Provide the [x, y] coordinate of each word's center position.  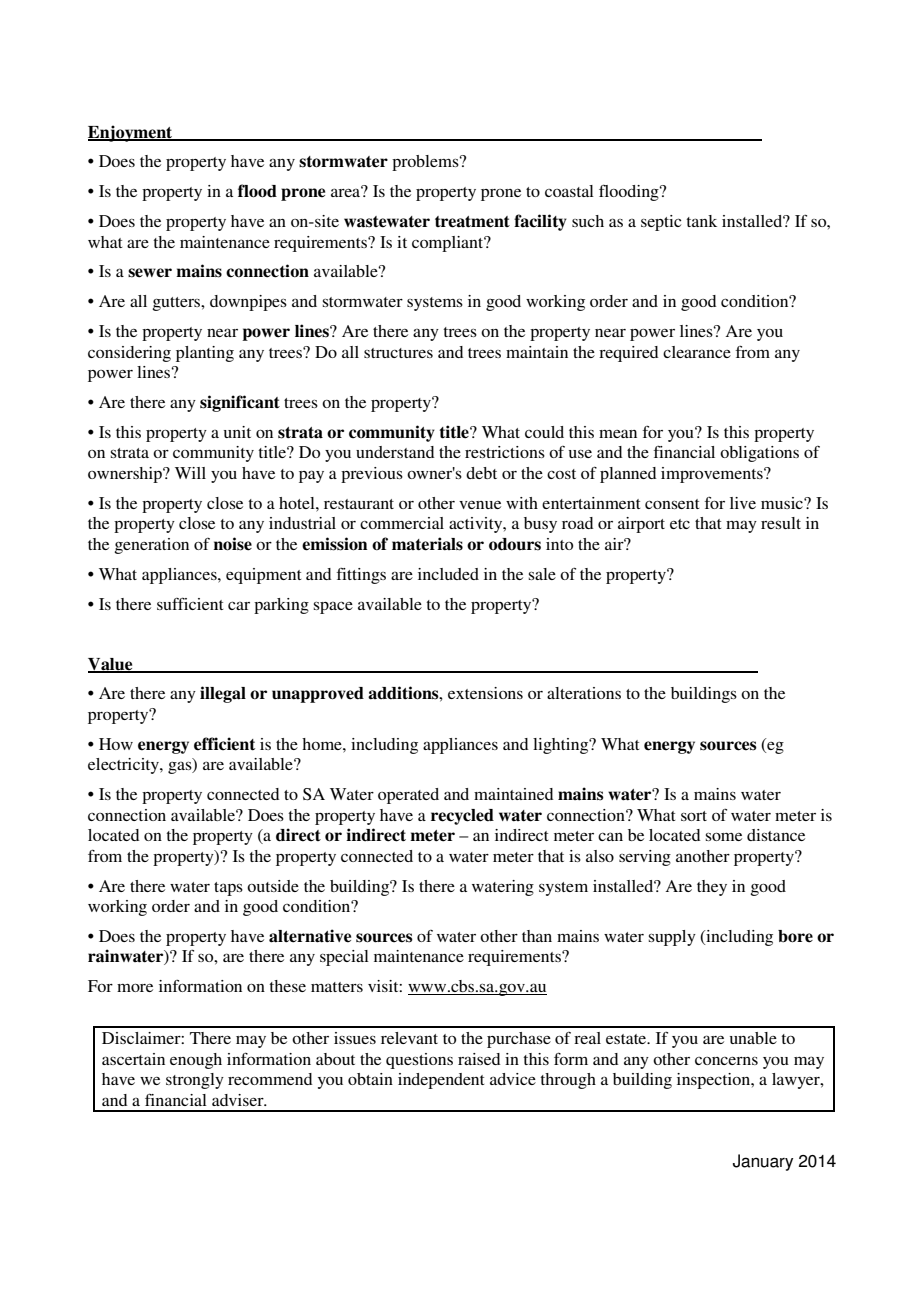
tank [701, 221]
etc [680, 524]
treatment [472, 222]
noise [233, 544]
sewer [150, 273]
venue [480, 505]
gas [181, 768]
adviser [239, 1100]
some [724, 837]
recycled [462, 817]
